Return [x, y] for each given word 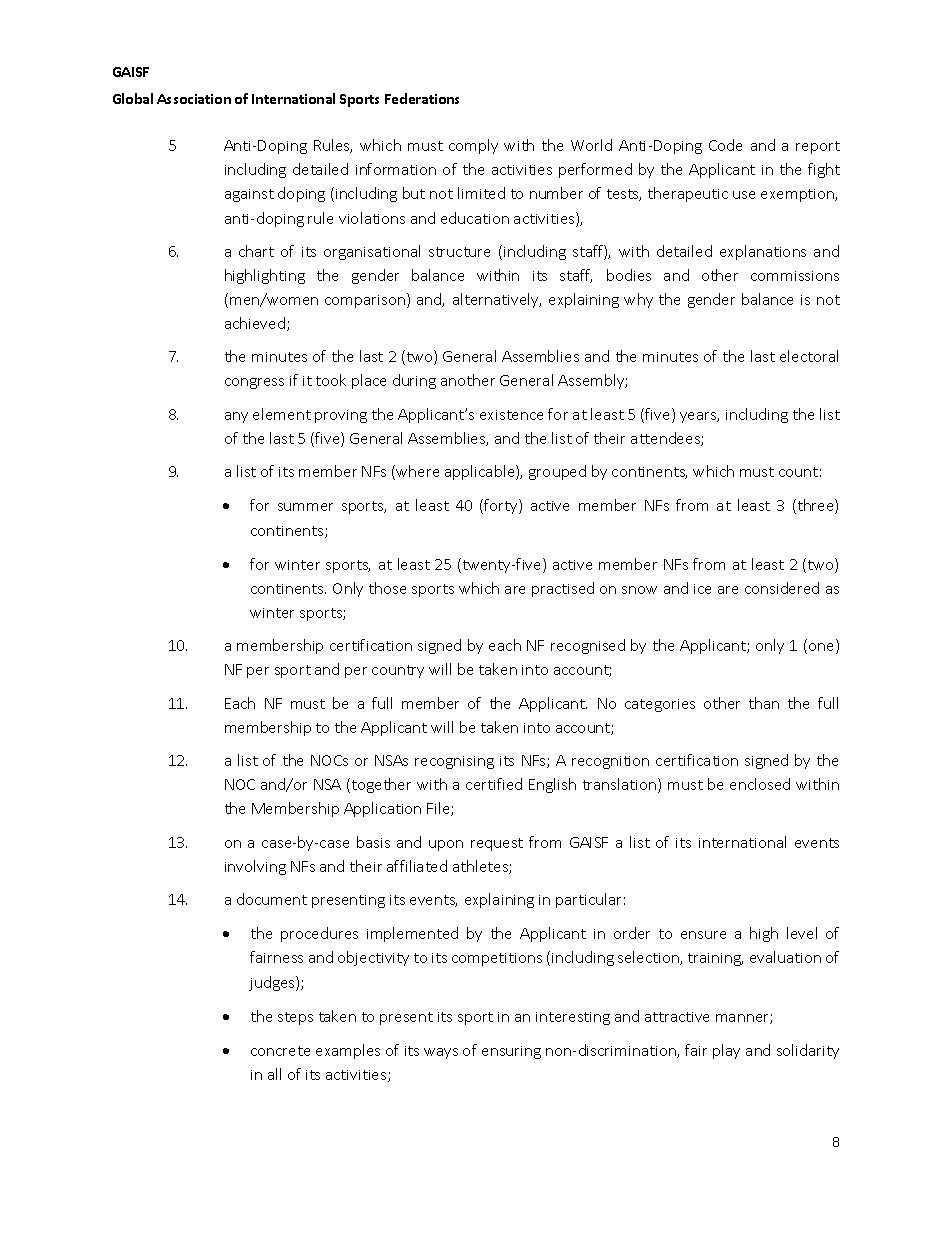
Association [194, 99]
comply [473, 146]
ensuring [511, 1052]
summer [305, 507]
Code [725, 145]
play [726, 1051]
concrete [280, 1051]
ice [702, 589]
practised [563, 589]
